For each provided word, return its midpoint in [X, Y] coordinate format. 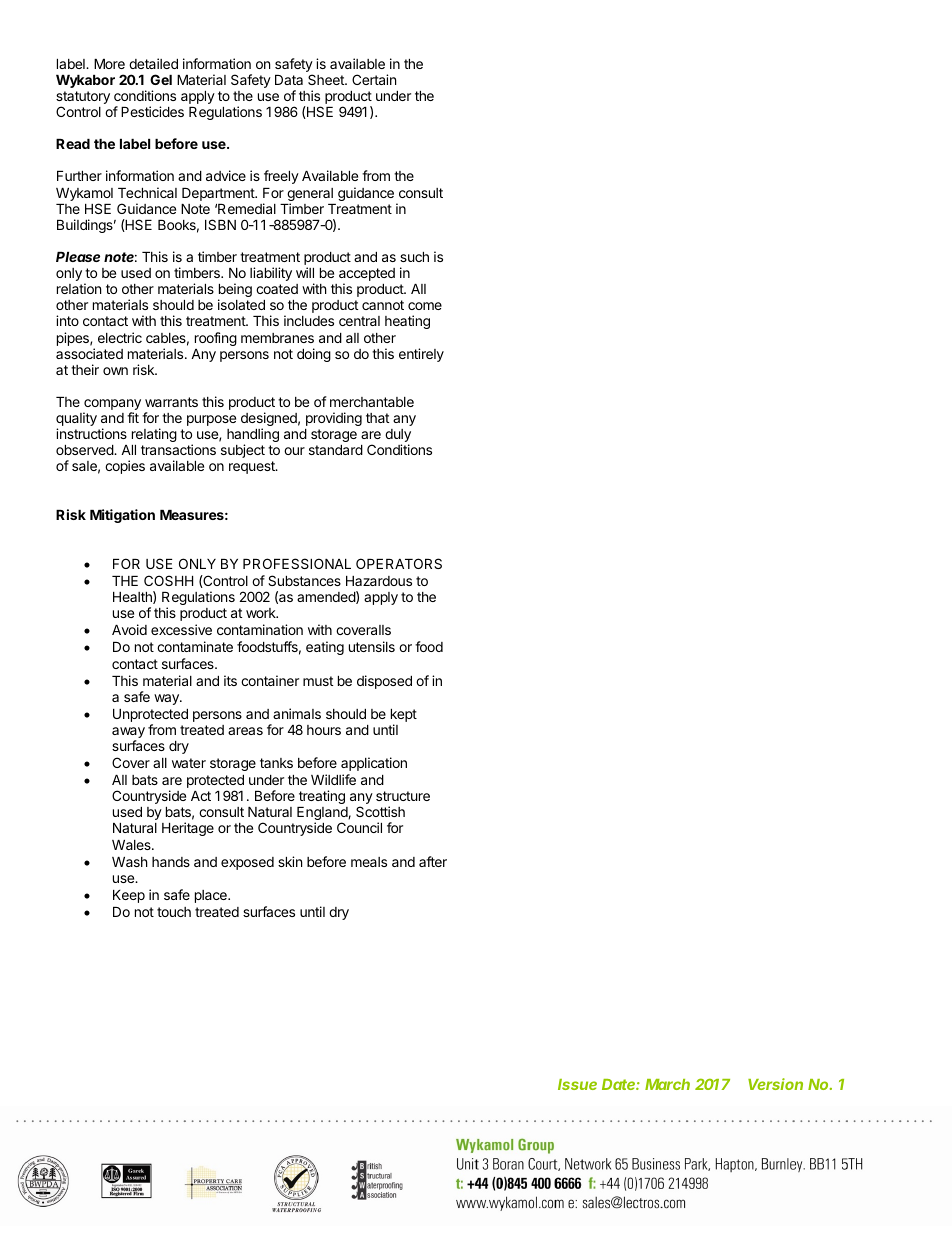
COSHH [168, 580]
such [414, 257]
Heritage [188, 829]
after [433, 861]
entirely [421, 355]
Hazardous [379, 581]
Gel [161, 79]
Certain [374, 79]
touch [174, 912]
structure [403, 796]
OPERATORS [399, 563]
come [425, 306]
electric [120, 337]
